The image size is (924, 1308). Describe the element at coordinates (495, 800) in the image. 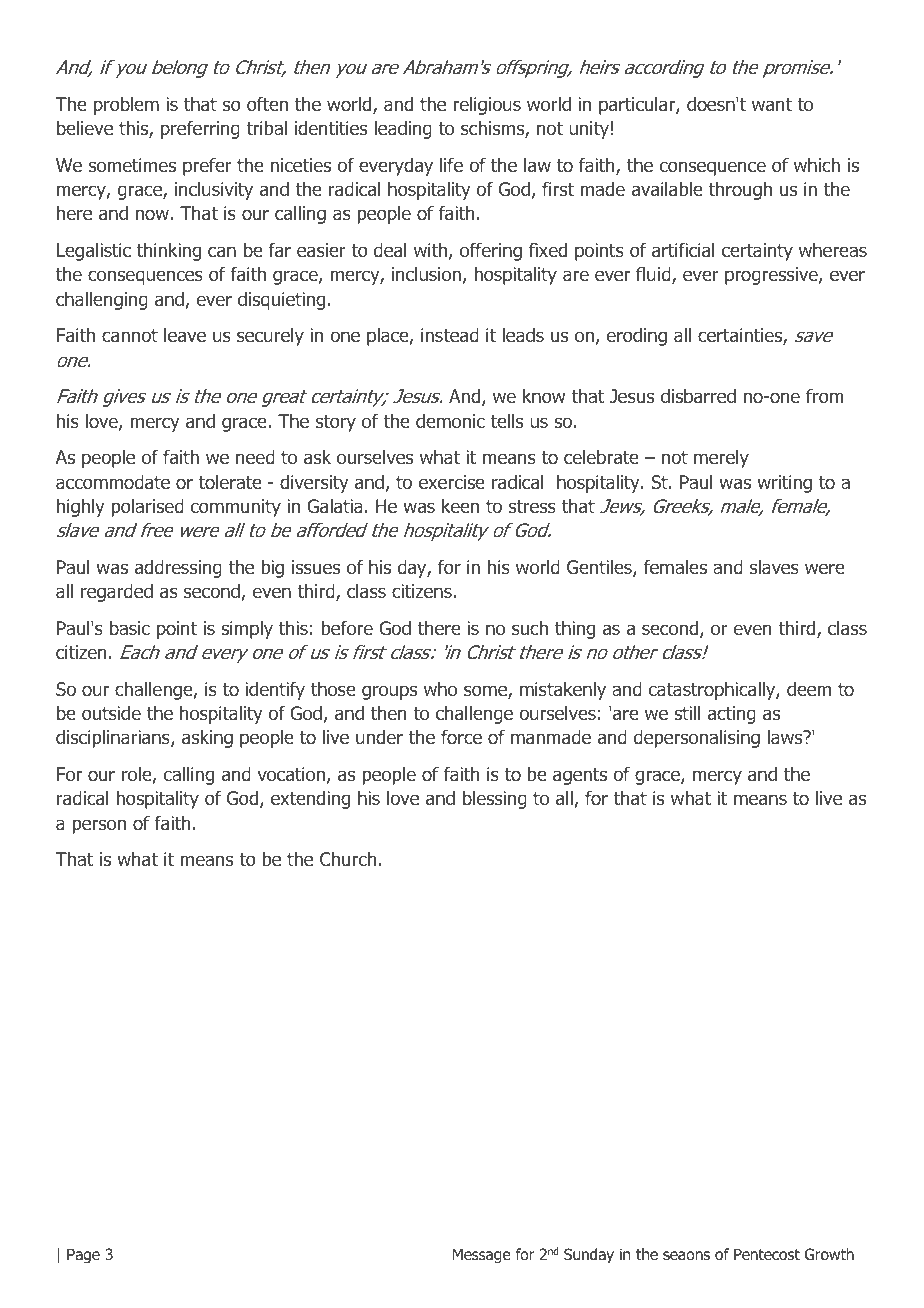

I see `blessing` at that location.
